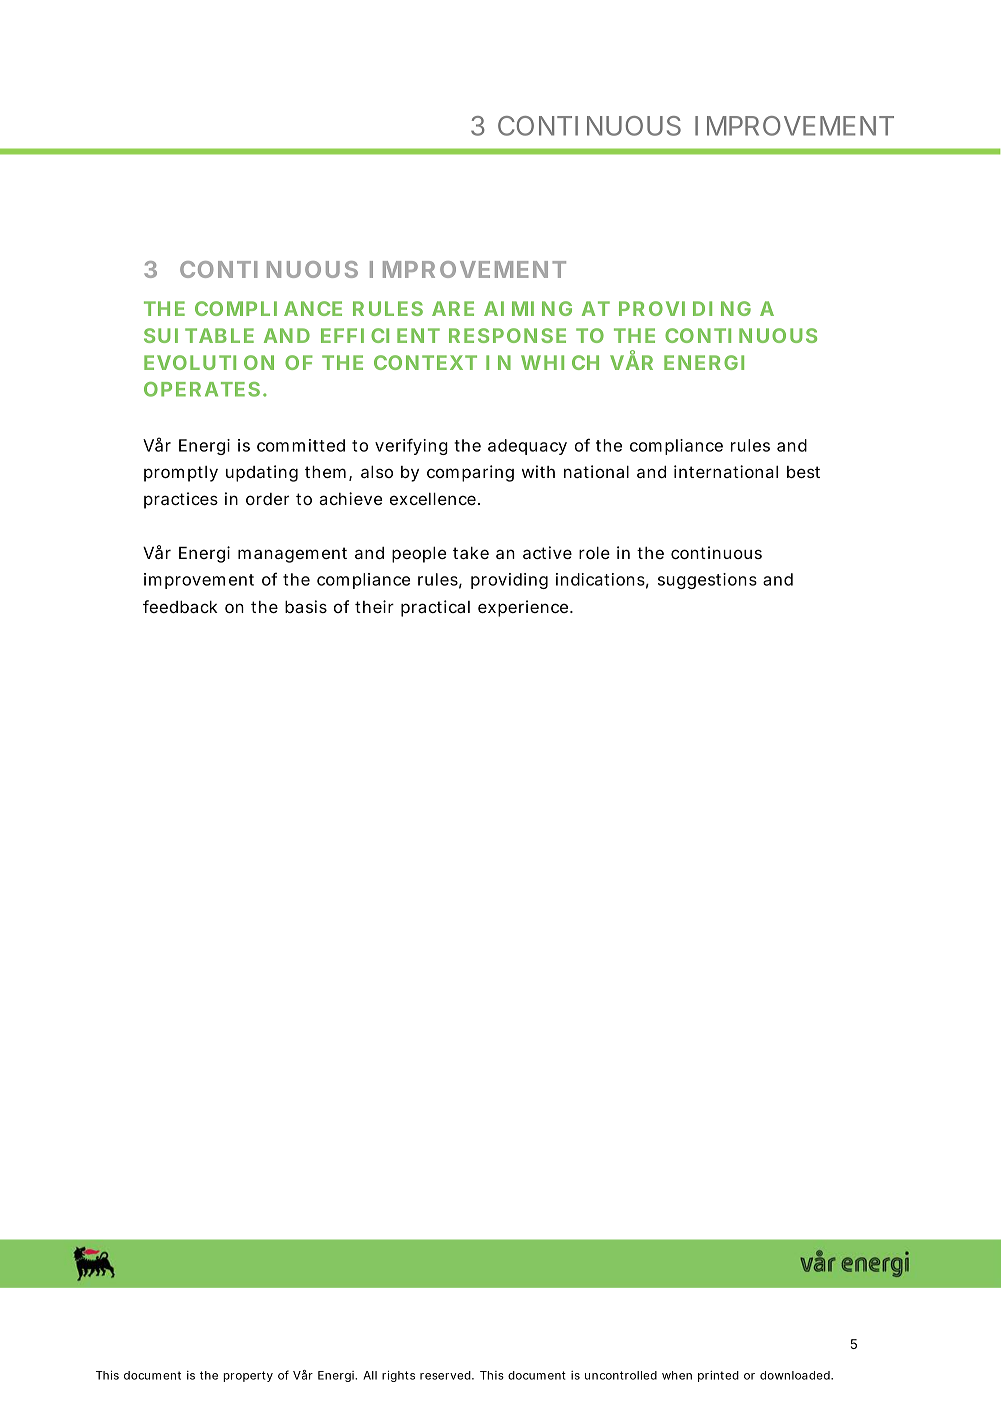  I want to click on practical, so click(435, 608).
